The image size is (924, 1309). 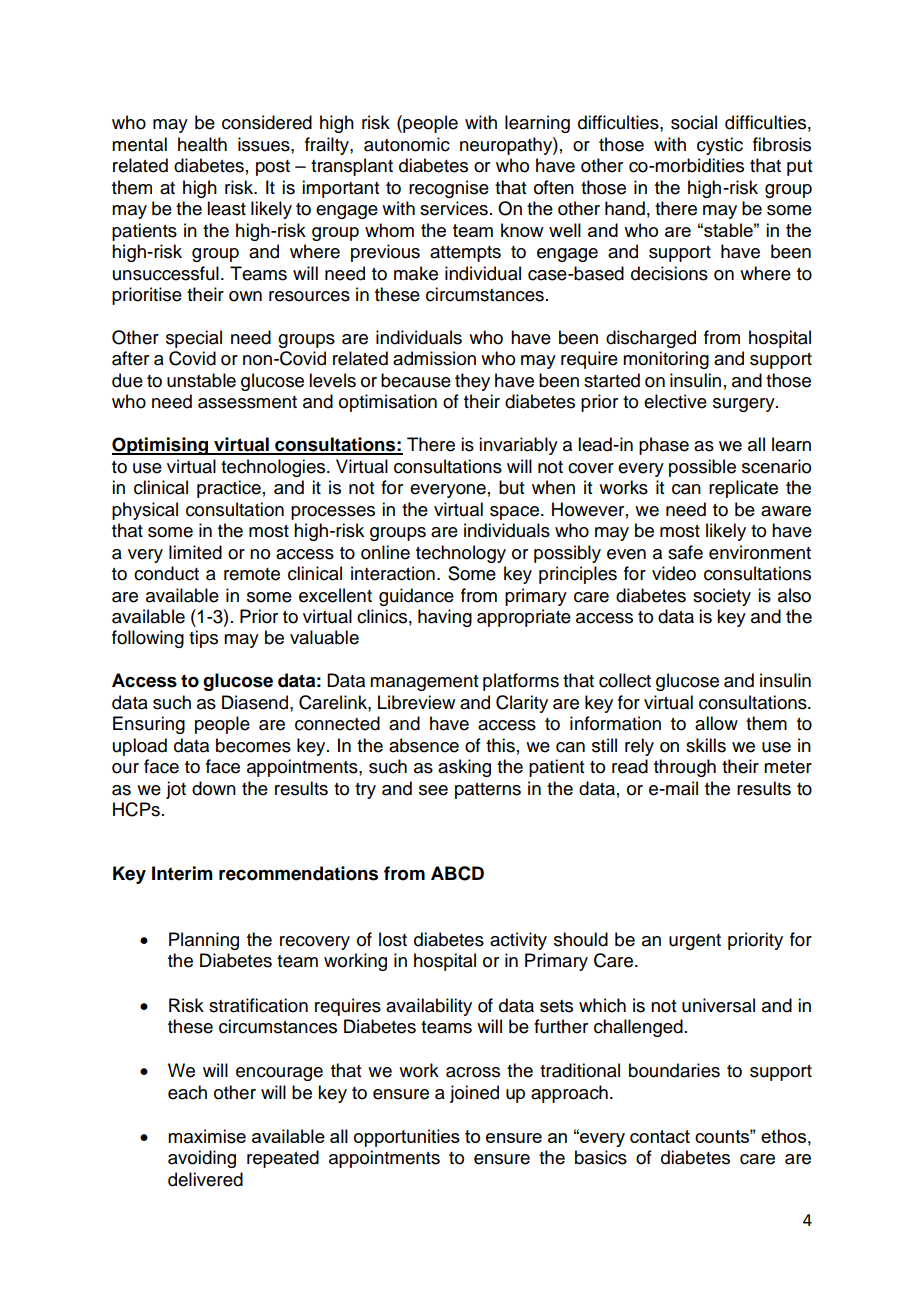 What do you see at coordinates (745, 405) in the screenshot?
I see `surgery` at bounding box center [745, 405].
